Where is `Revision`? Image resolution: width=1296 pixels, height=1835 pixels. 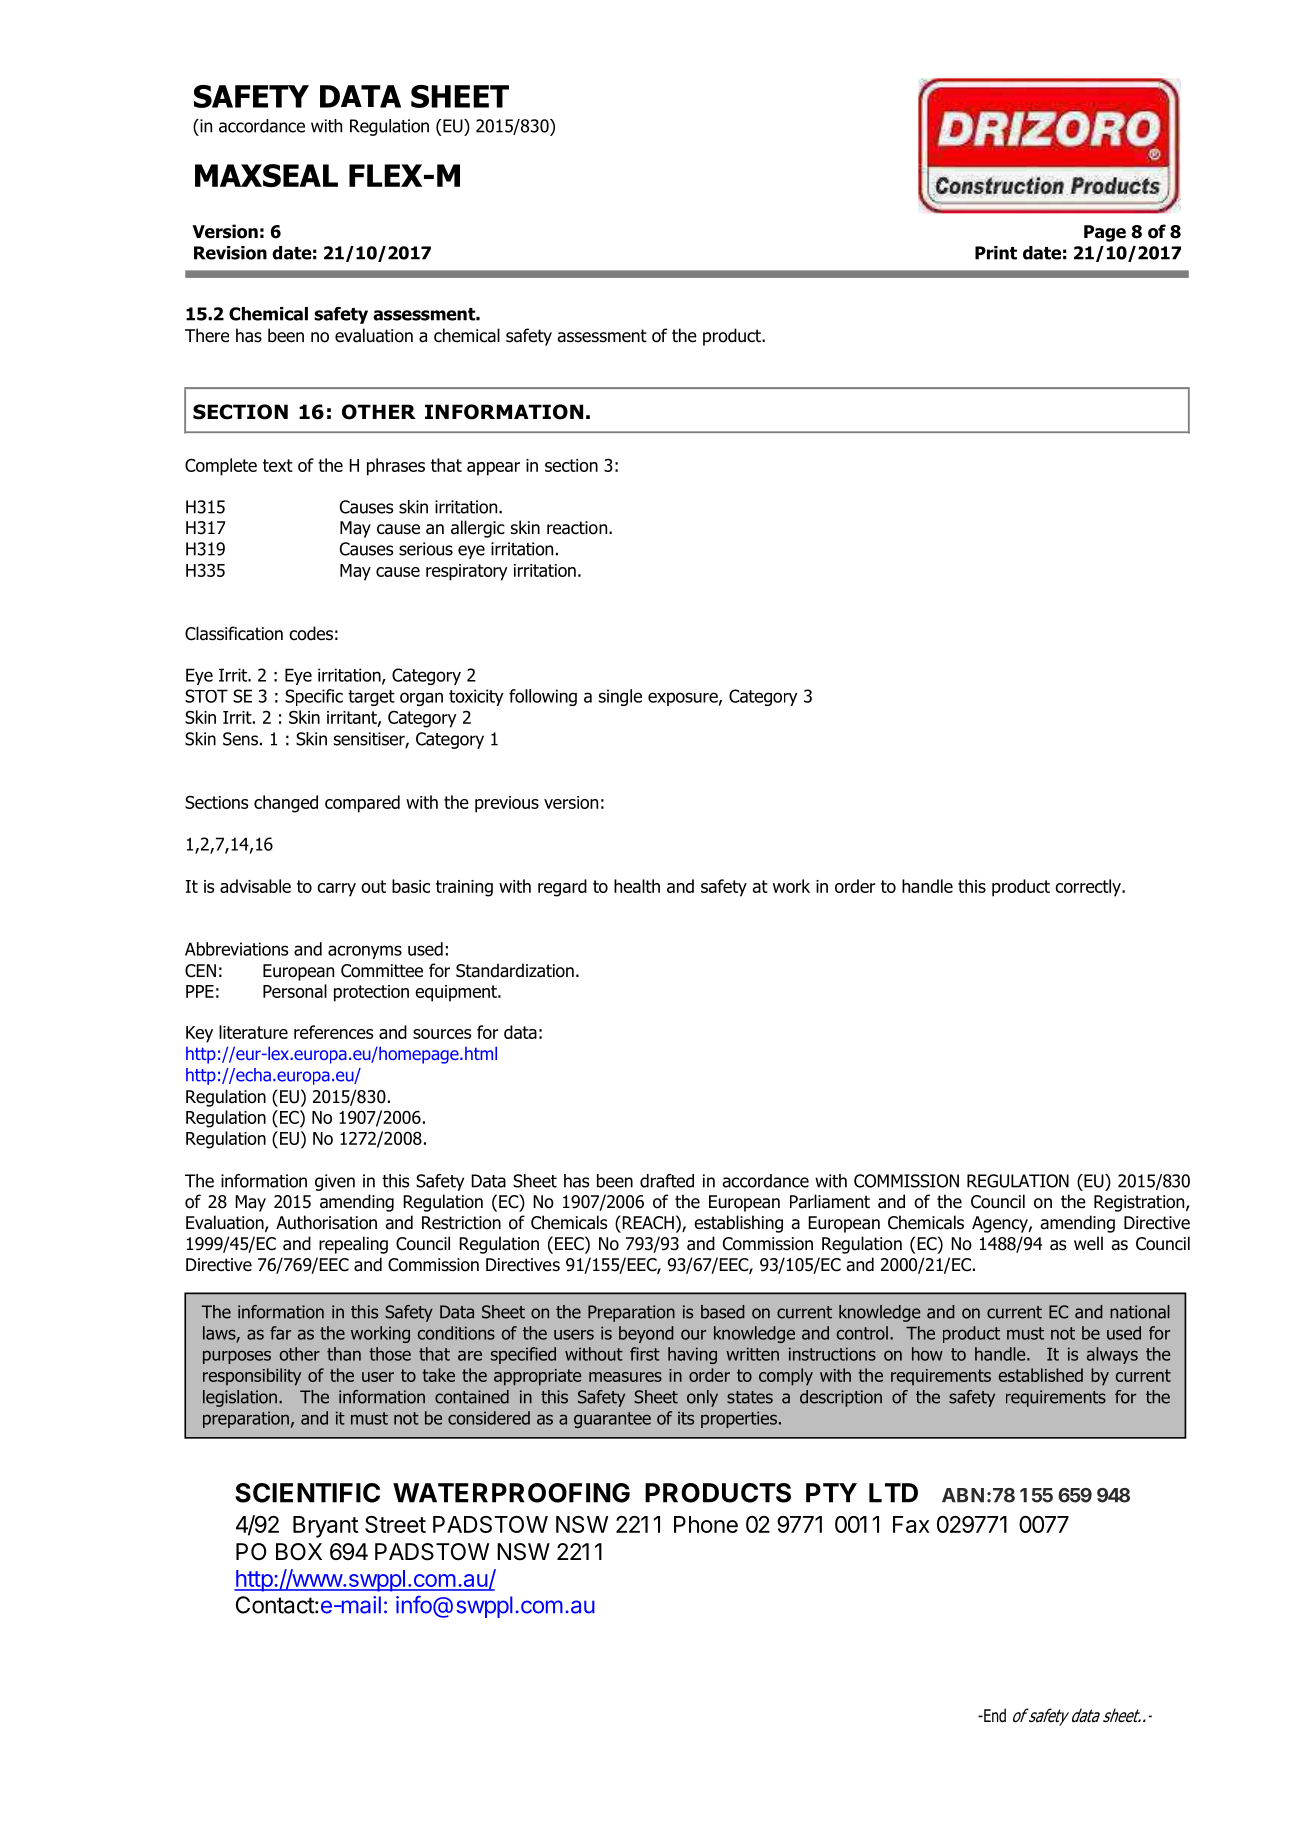
Revision is located at coordinates (230, 253).
